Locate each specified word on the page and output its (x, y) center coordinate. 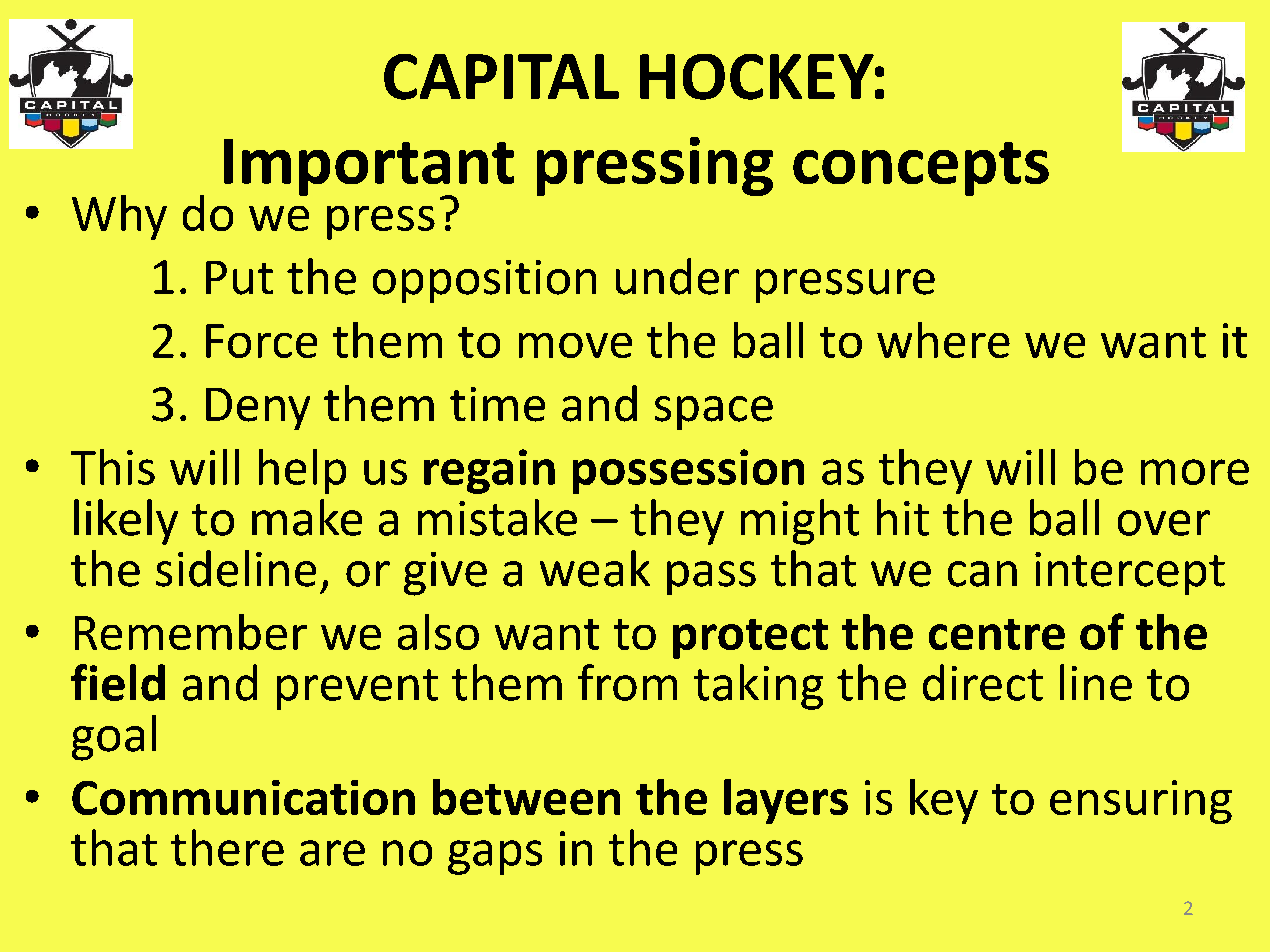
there (227, 847)
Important (369, 168)
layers (786, 801)
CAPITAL (501, 77)
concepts (921, 169)
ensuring (1141, 802)
